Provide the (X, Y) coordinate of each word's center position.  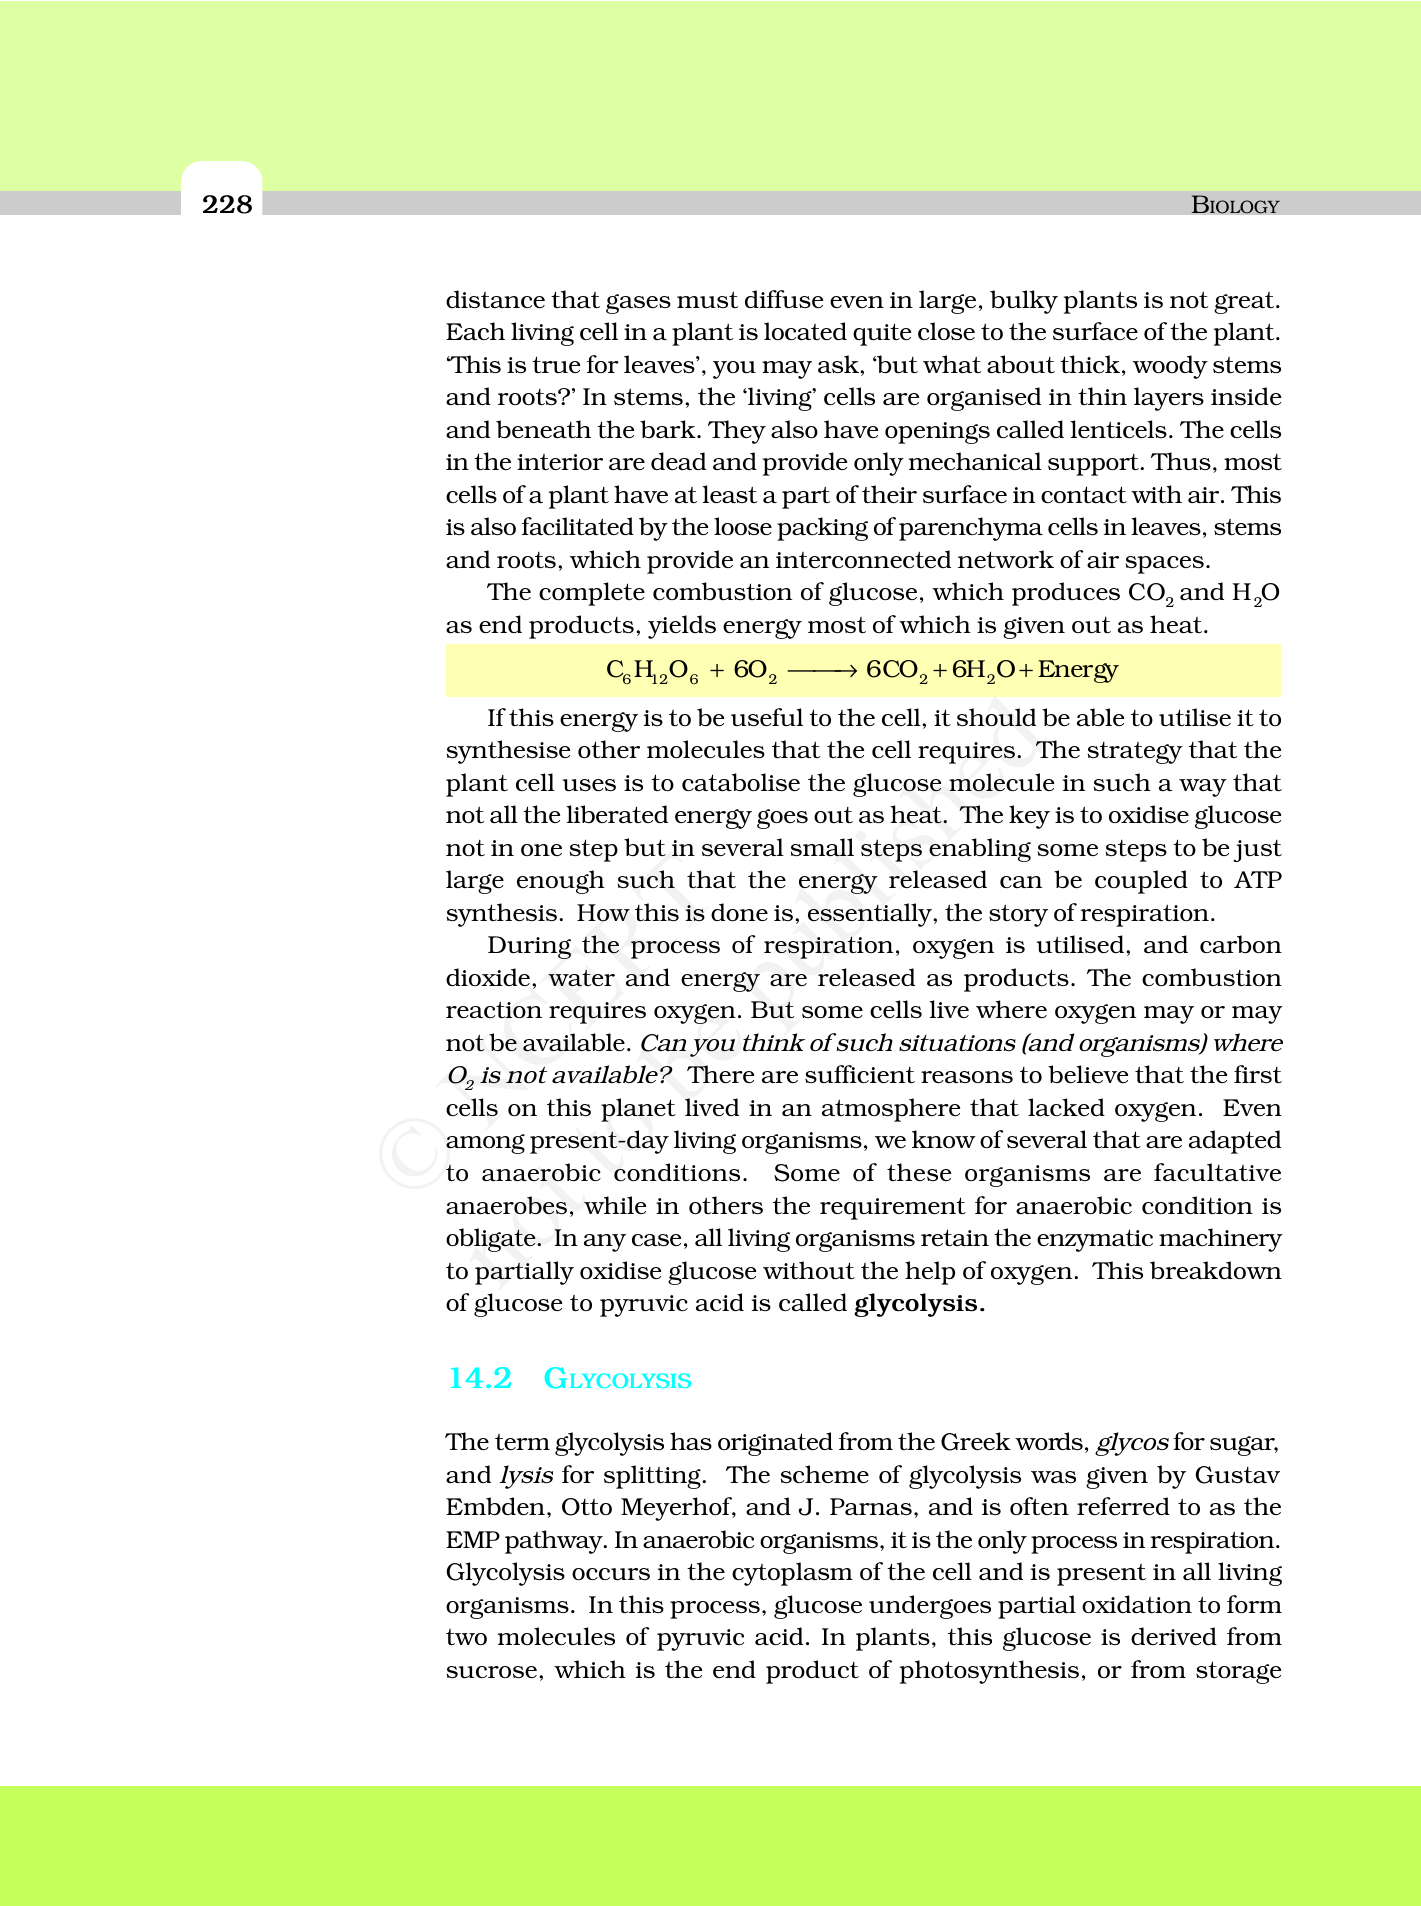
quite (882, 334)
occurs (611, 1574)
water (581, 978)
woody (1170, 367)
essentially (871, 915)
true (556, 364)
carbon (1241, 944)
